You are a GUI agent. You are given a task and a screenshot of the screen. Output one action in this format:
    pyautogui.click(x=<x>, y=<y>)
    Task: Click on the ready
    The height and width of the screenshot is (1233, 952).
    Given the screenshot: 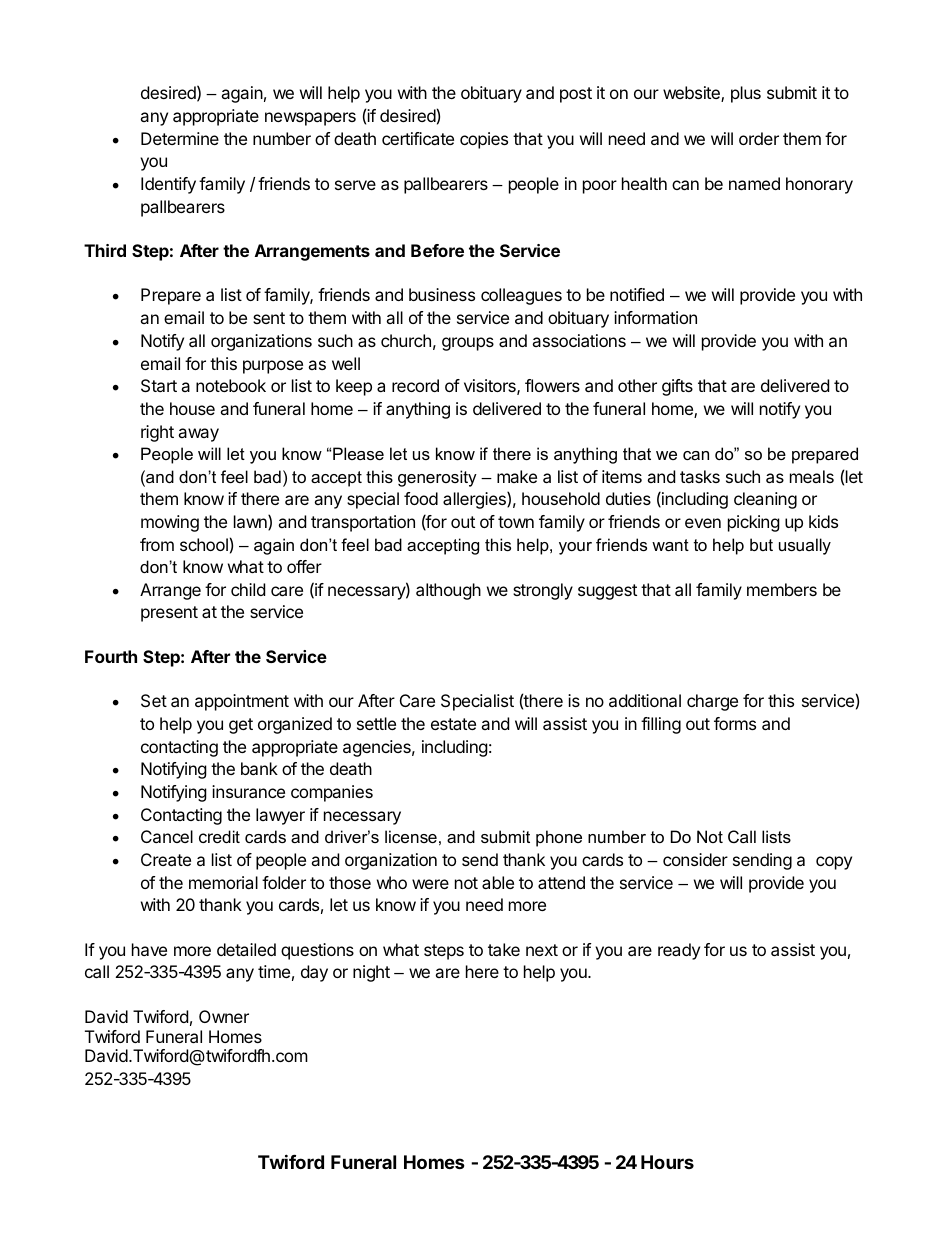 What is the action you would take?
    pyautogui.click(x=679, y=951)
